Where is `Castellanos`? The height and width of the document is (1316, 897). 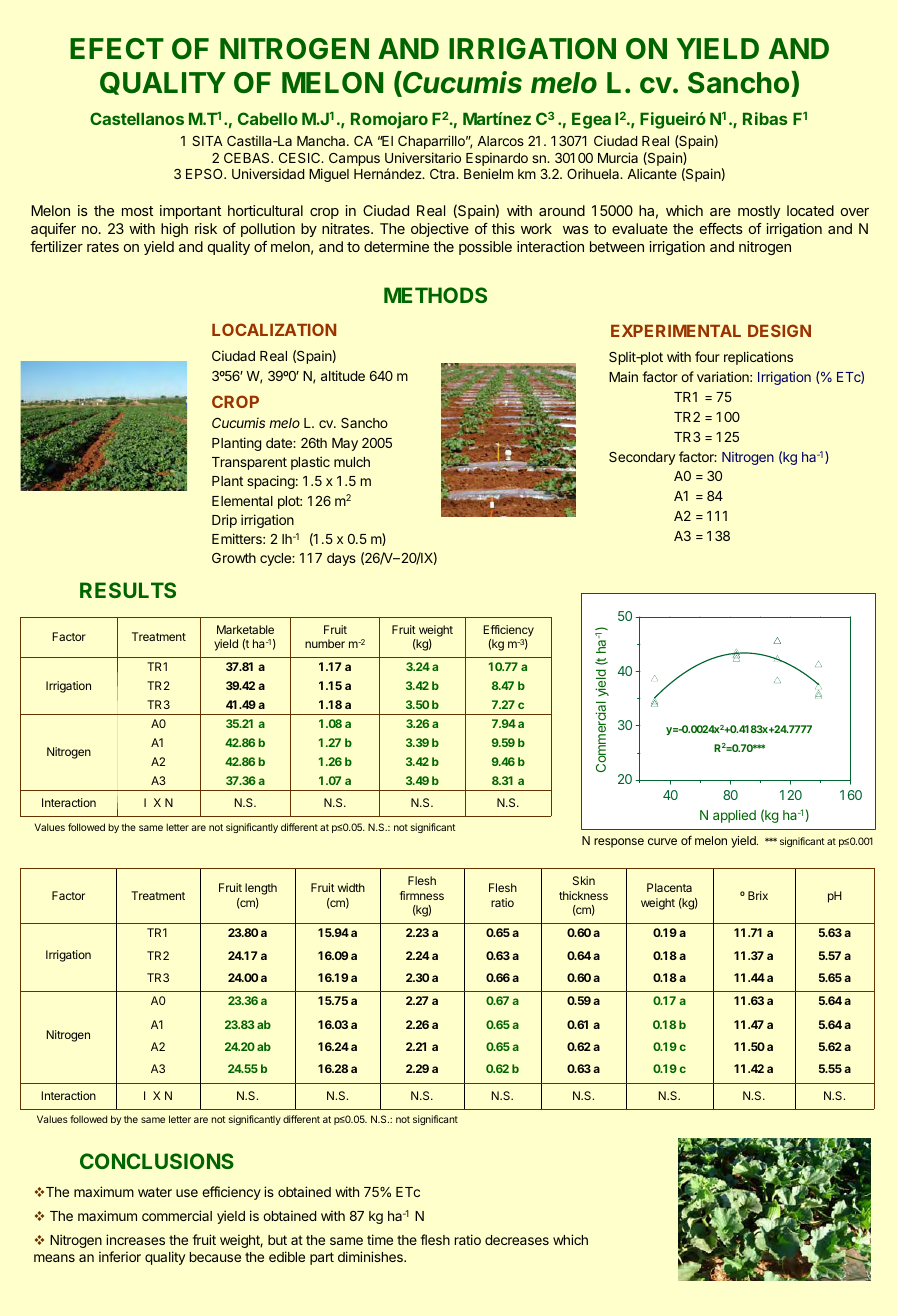
Castellanos is located at coordinates (137, 118).
